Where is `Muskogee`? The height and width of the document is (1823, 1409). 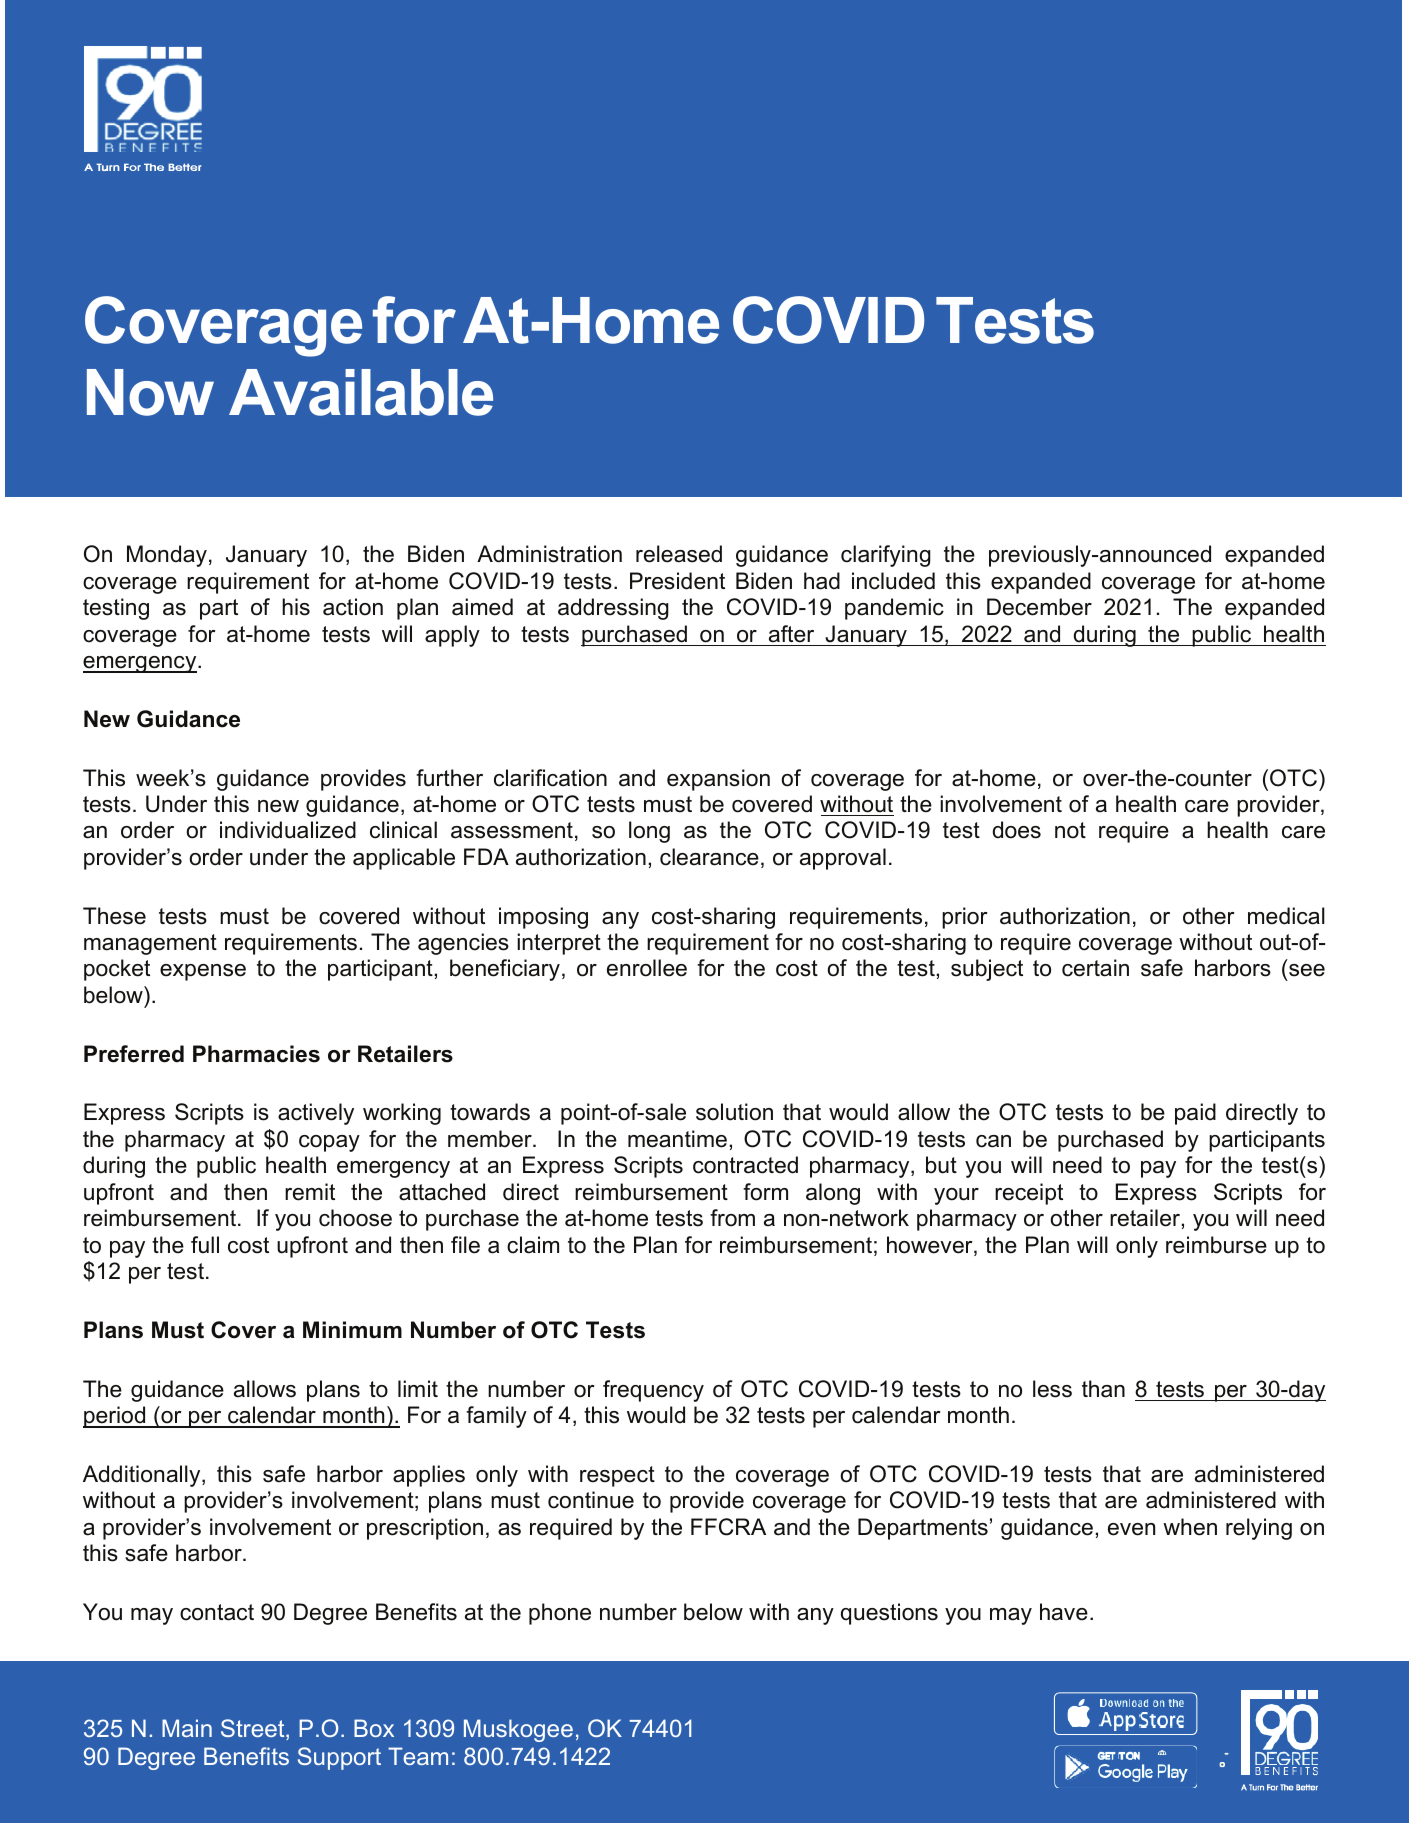 Muskogee is located at coordinates (518, 1730).
